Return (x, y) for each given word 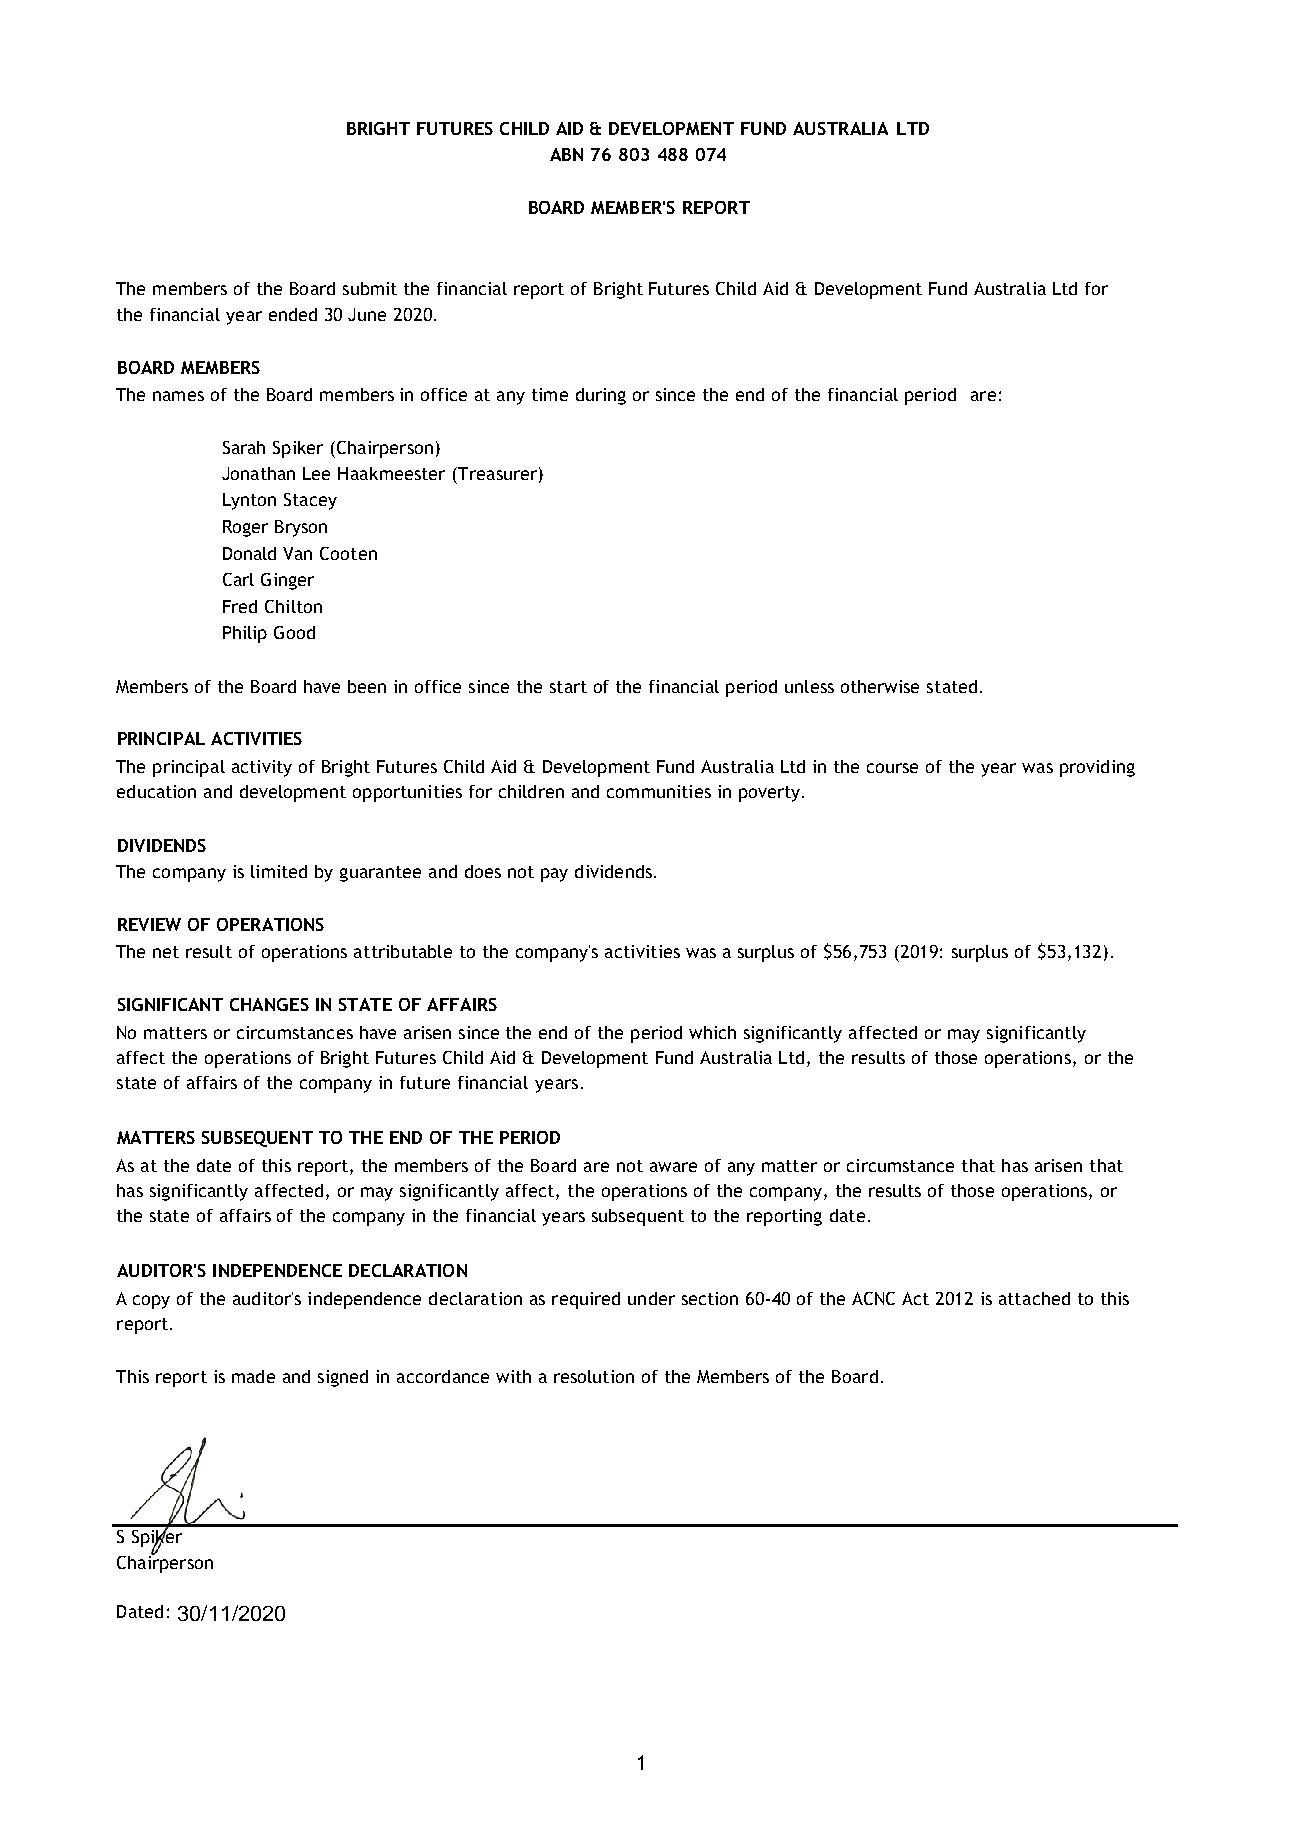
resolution (594, 1376)
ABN (566, 154)
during (601, 396)
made (253, 1376)
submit (370, 288)
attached (1034, 1298)
